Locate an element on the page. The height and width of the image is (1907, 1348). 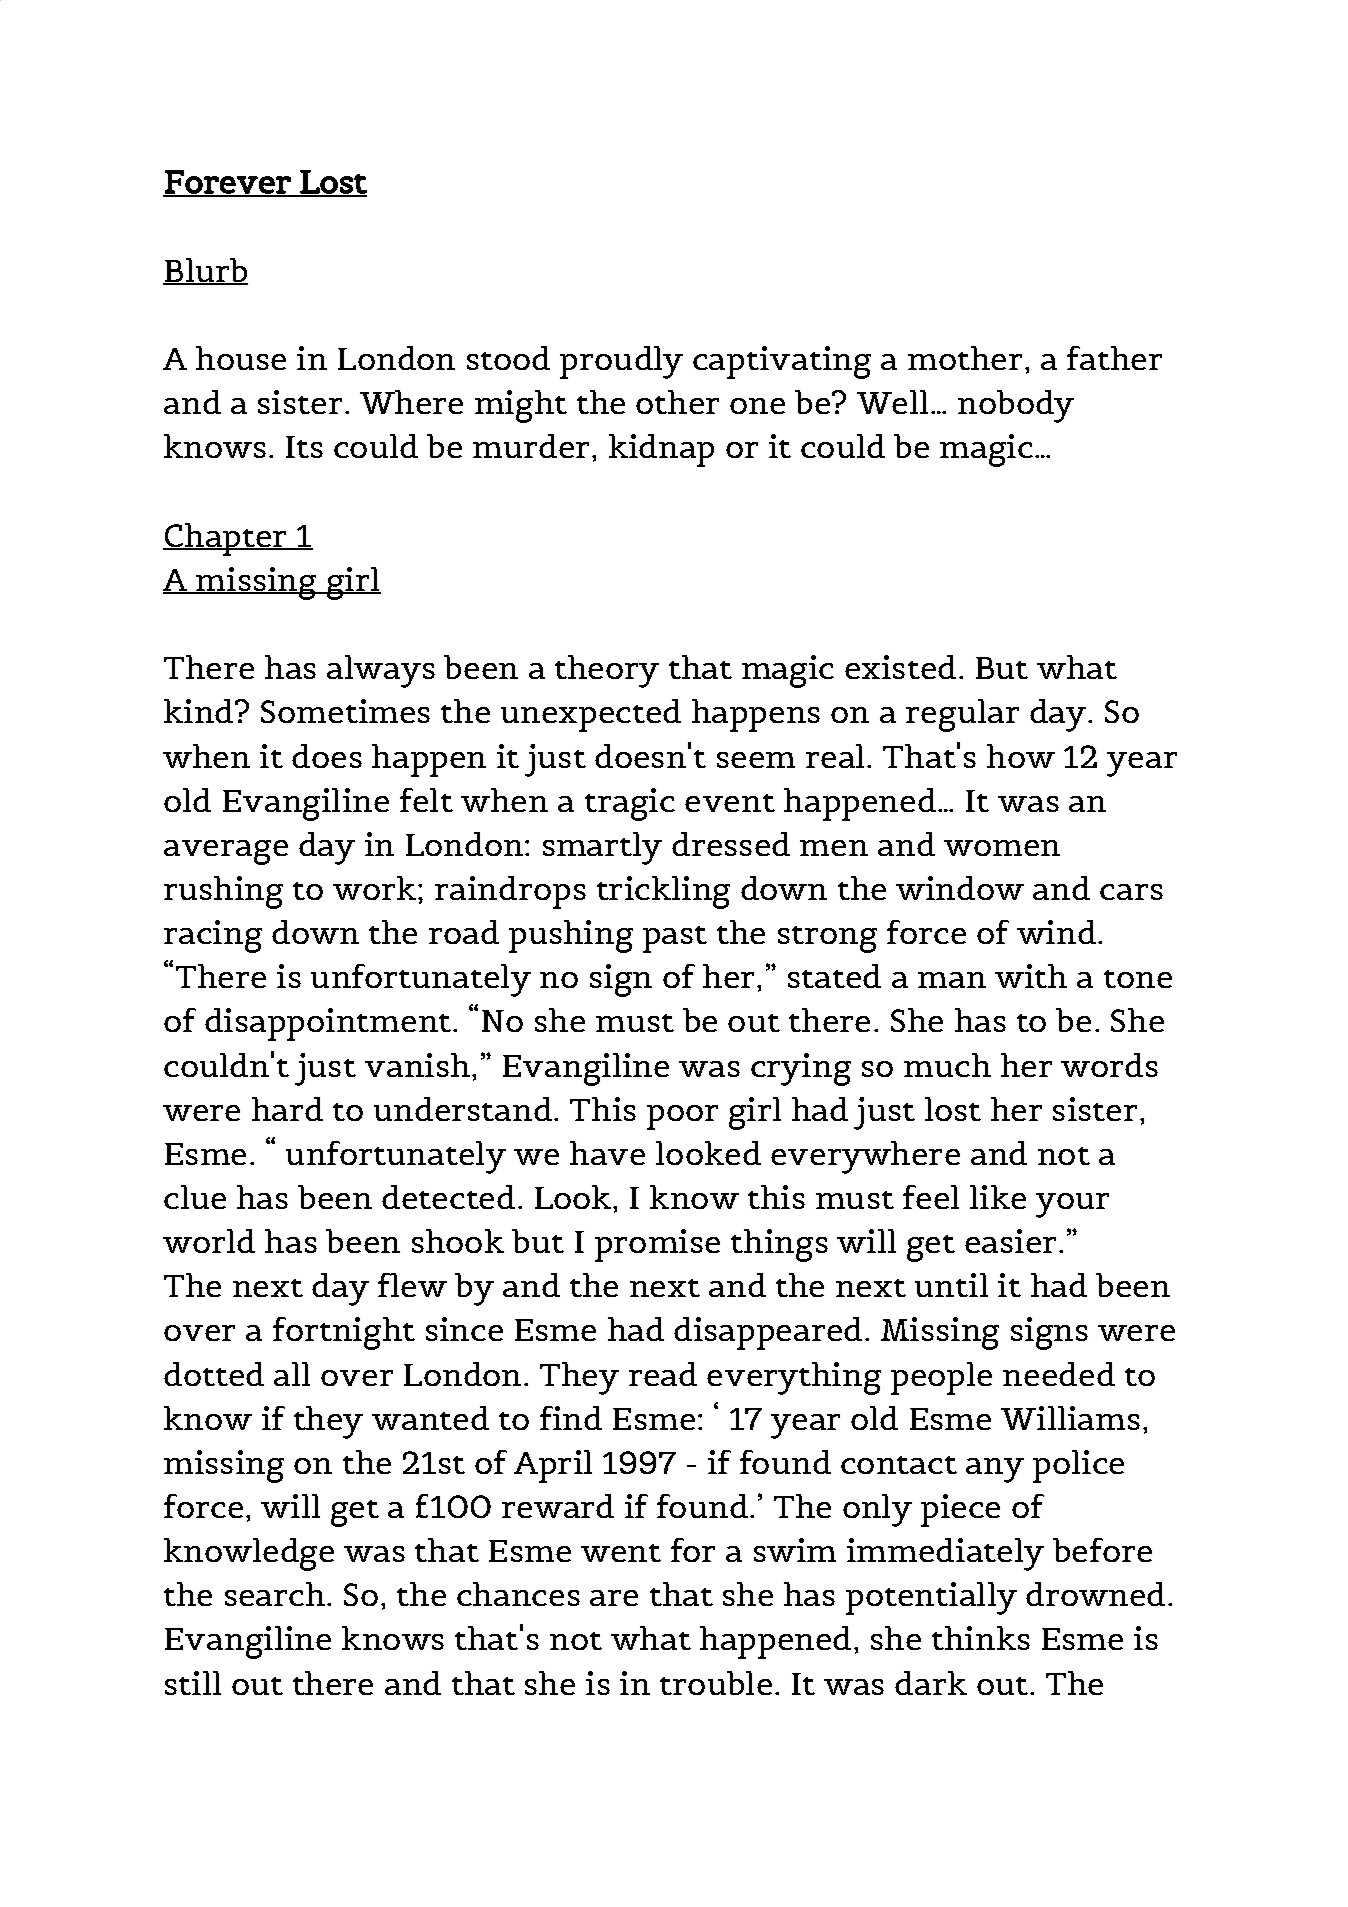
hard is located at coordinates (287, 1109).
